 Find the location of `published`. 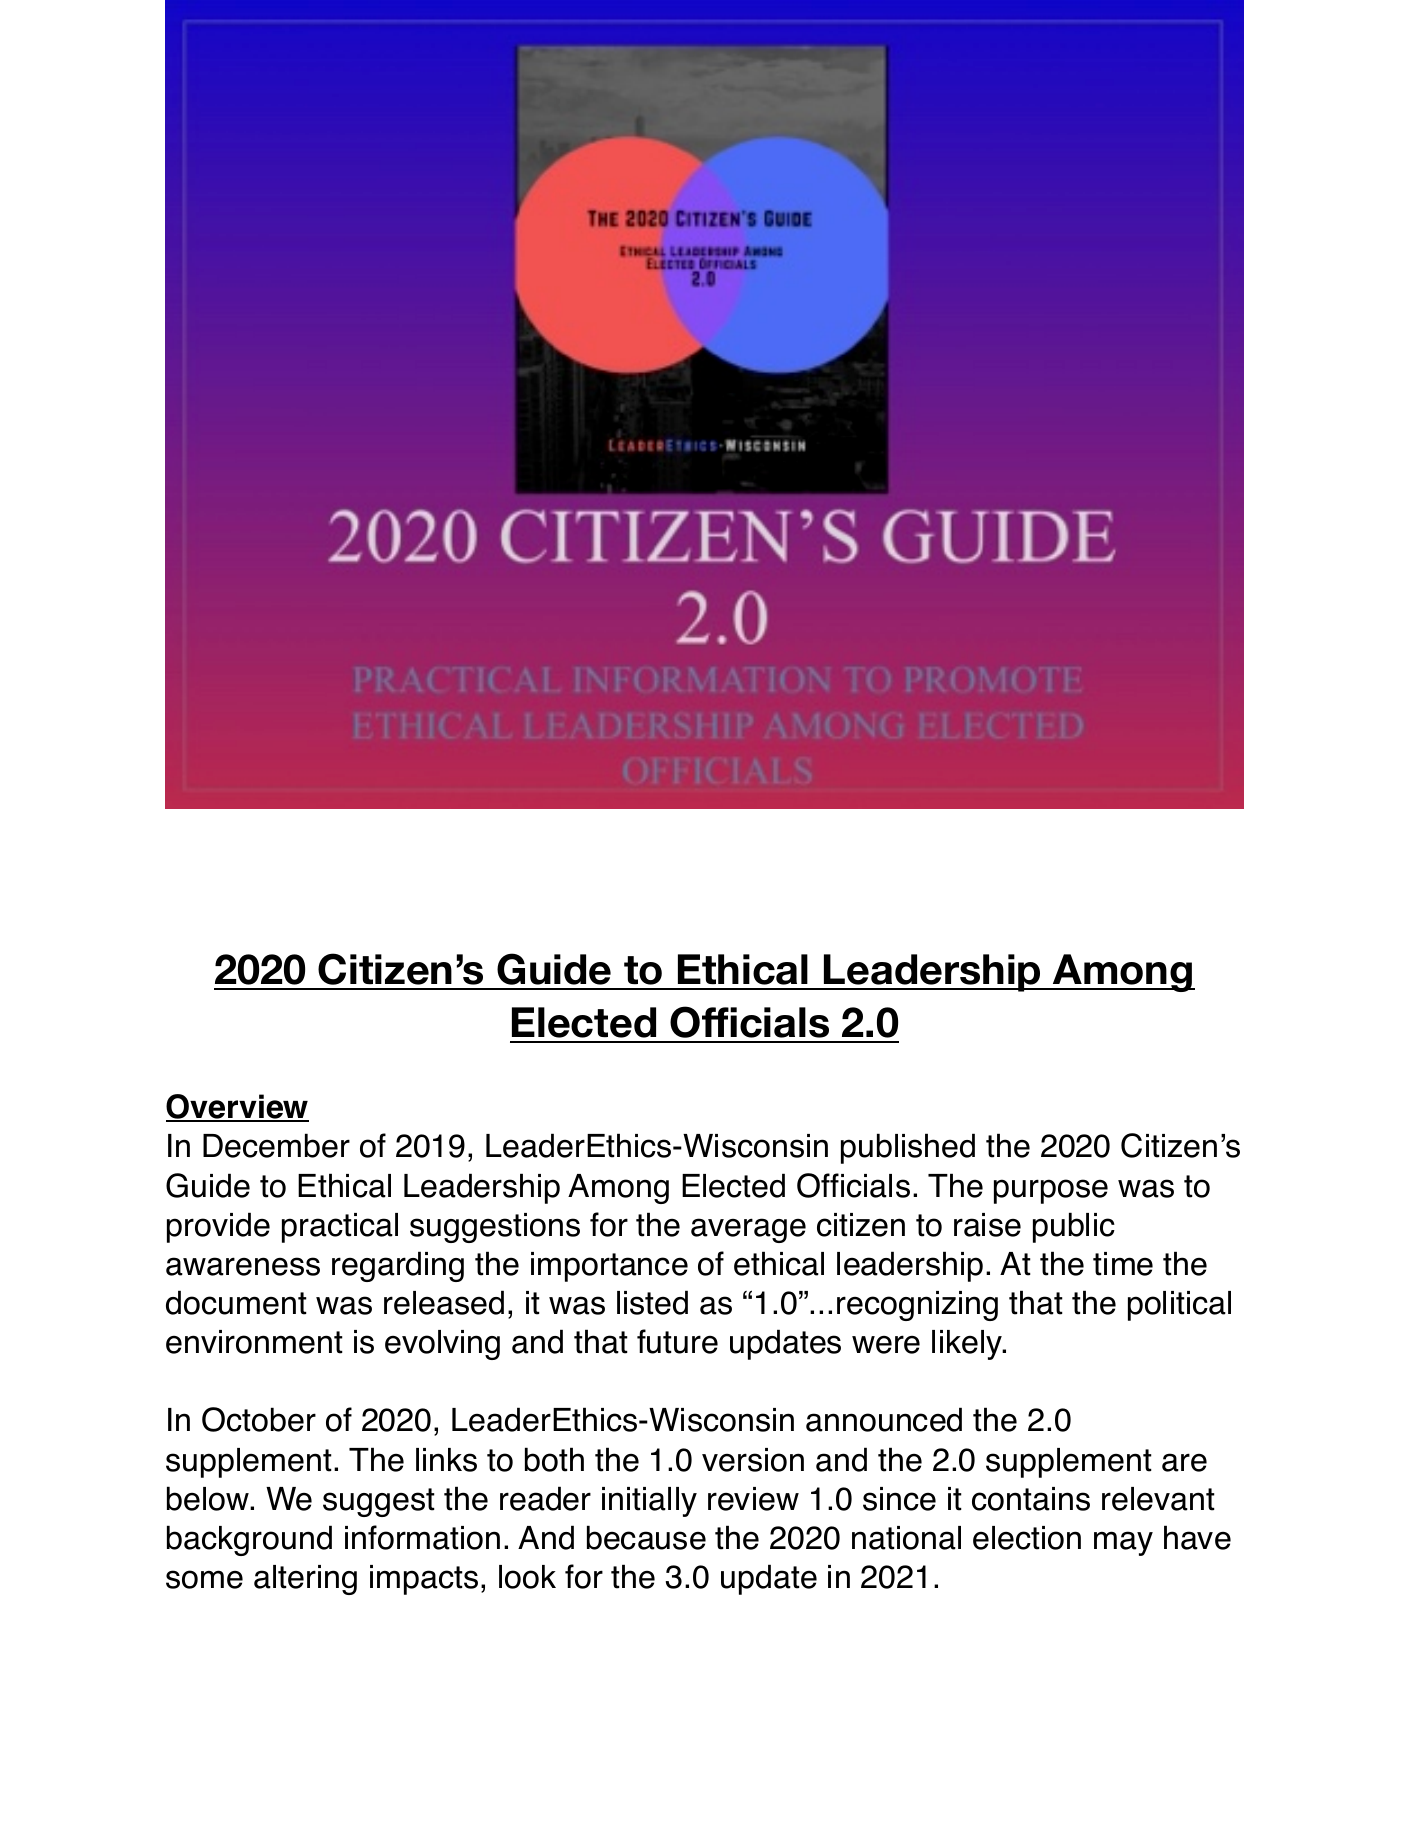

published is located at coordinates (908, 1148).
